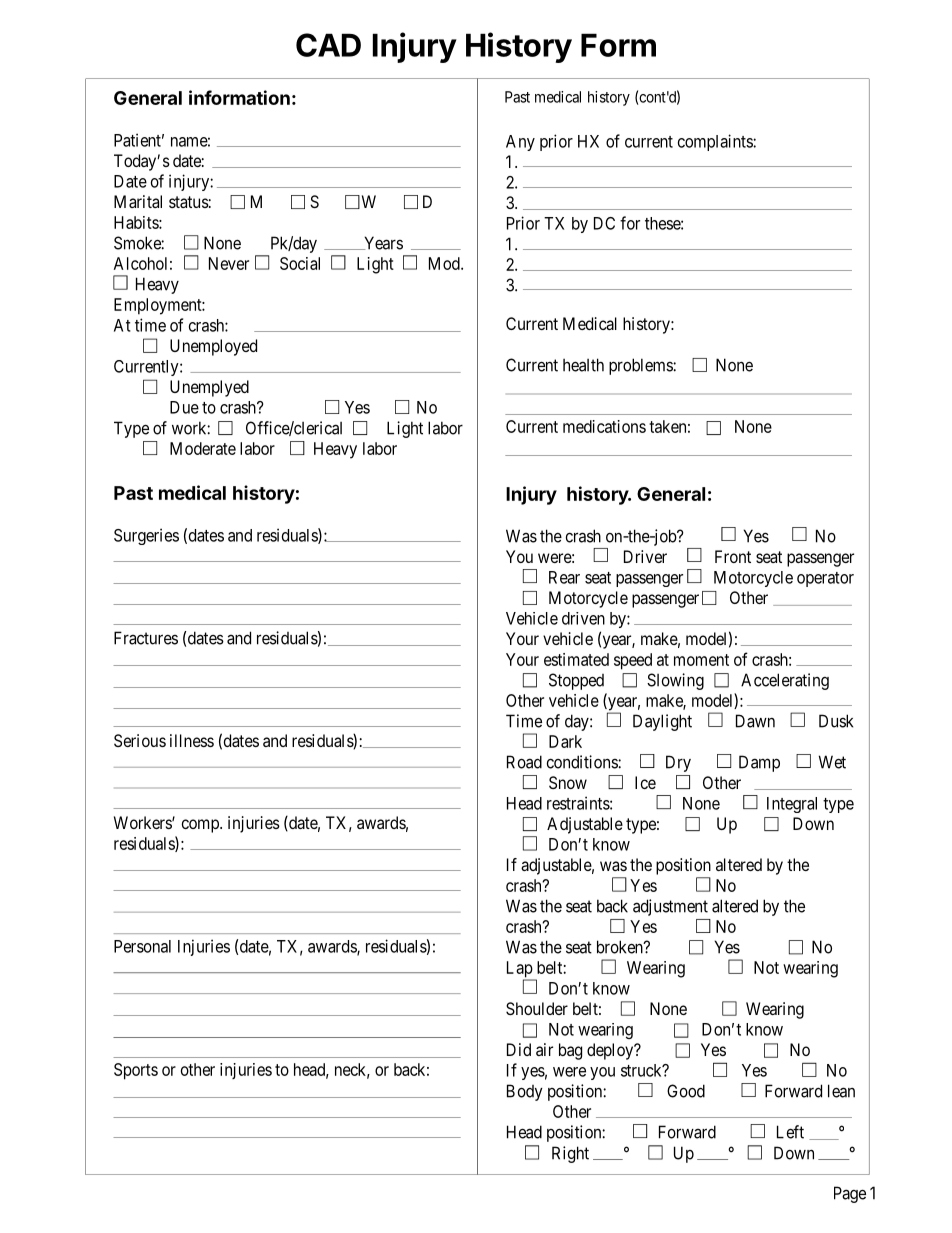 This screenshot has width=952, height=1233. Describe the element at coordinates (570, 1154) in the screenshot. I see `Right` at that location.
